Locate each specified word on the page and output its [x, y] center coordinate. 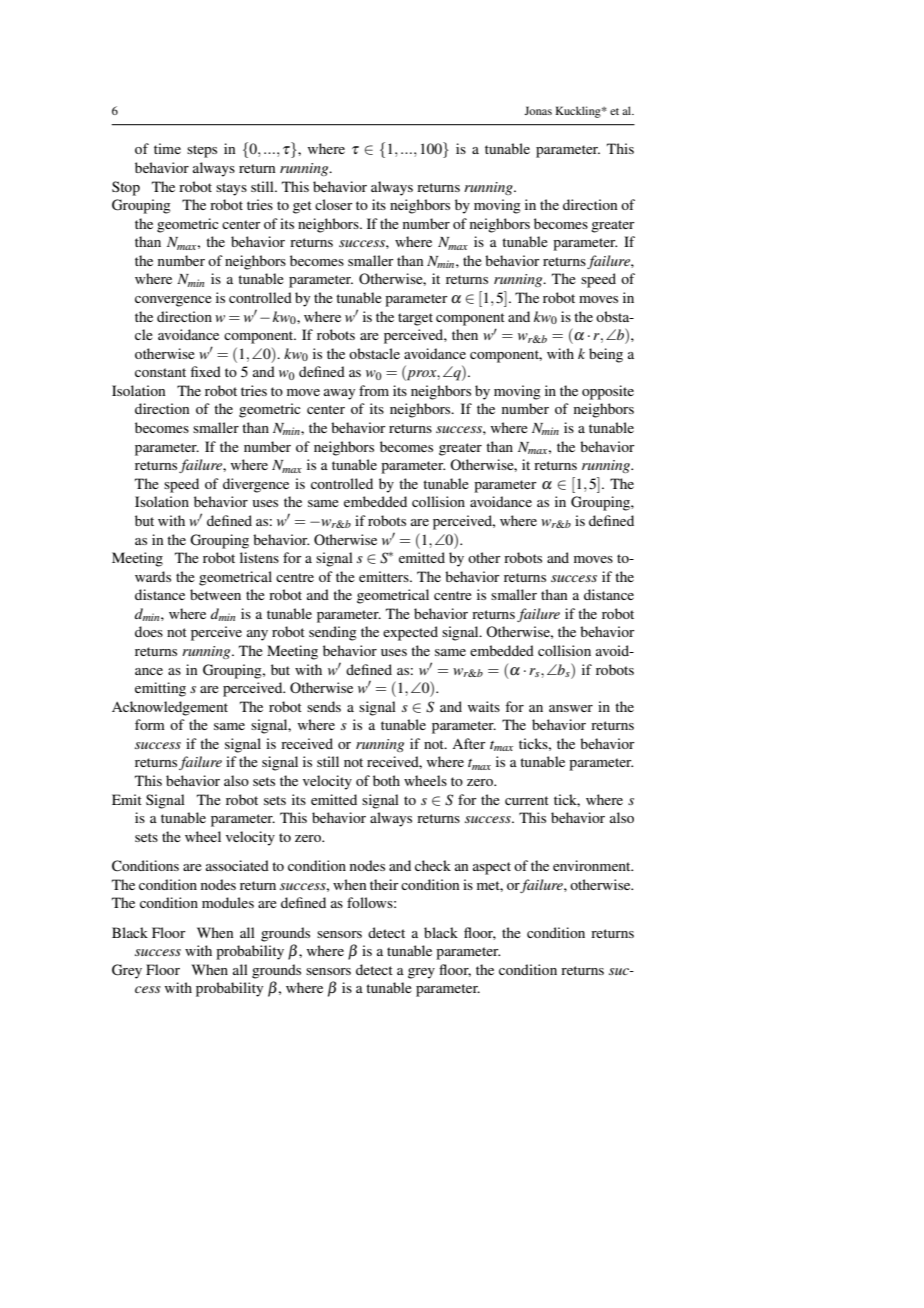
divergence [256, 485]
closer [334, 204]
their [384, 884]
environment [593, 865]
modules [228, 902]
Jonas [538, 110]
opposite [608, 392]
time [167, 148]
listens [259, 557]
